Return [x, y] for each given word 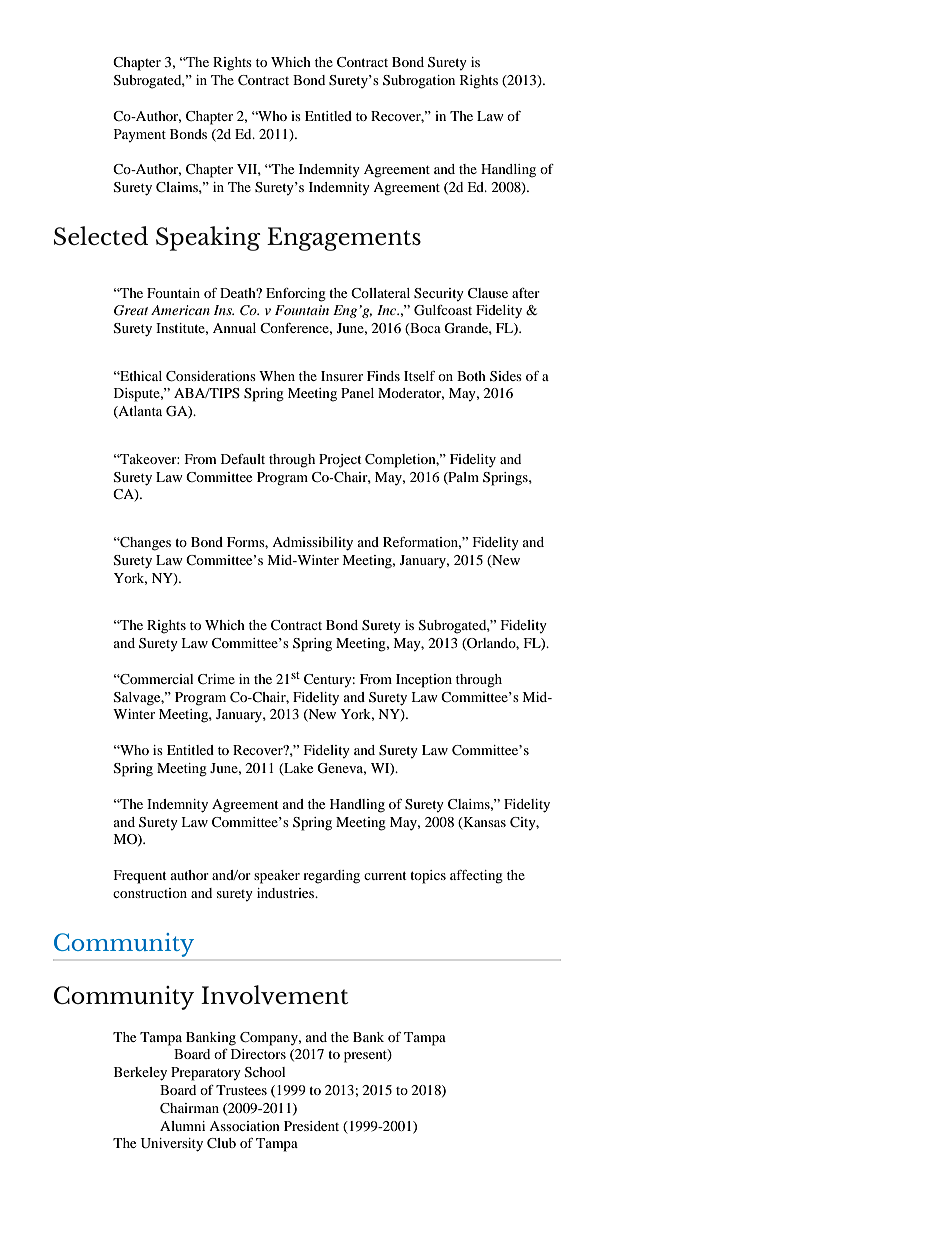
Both [471, 376]
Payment [140, 135]
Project [340, 461]
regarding [331, 877]
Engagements [344, 239]
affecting [476, 877]
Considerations [211, 376]
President [311, 1126]
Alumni [182, 1126]
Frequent [140, 877]
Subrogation [419, 82]
